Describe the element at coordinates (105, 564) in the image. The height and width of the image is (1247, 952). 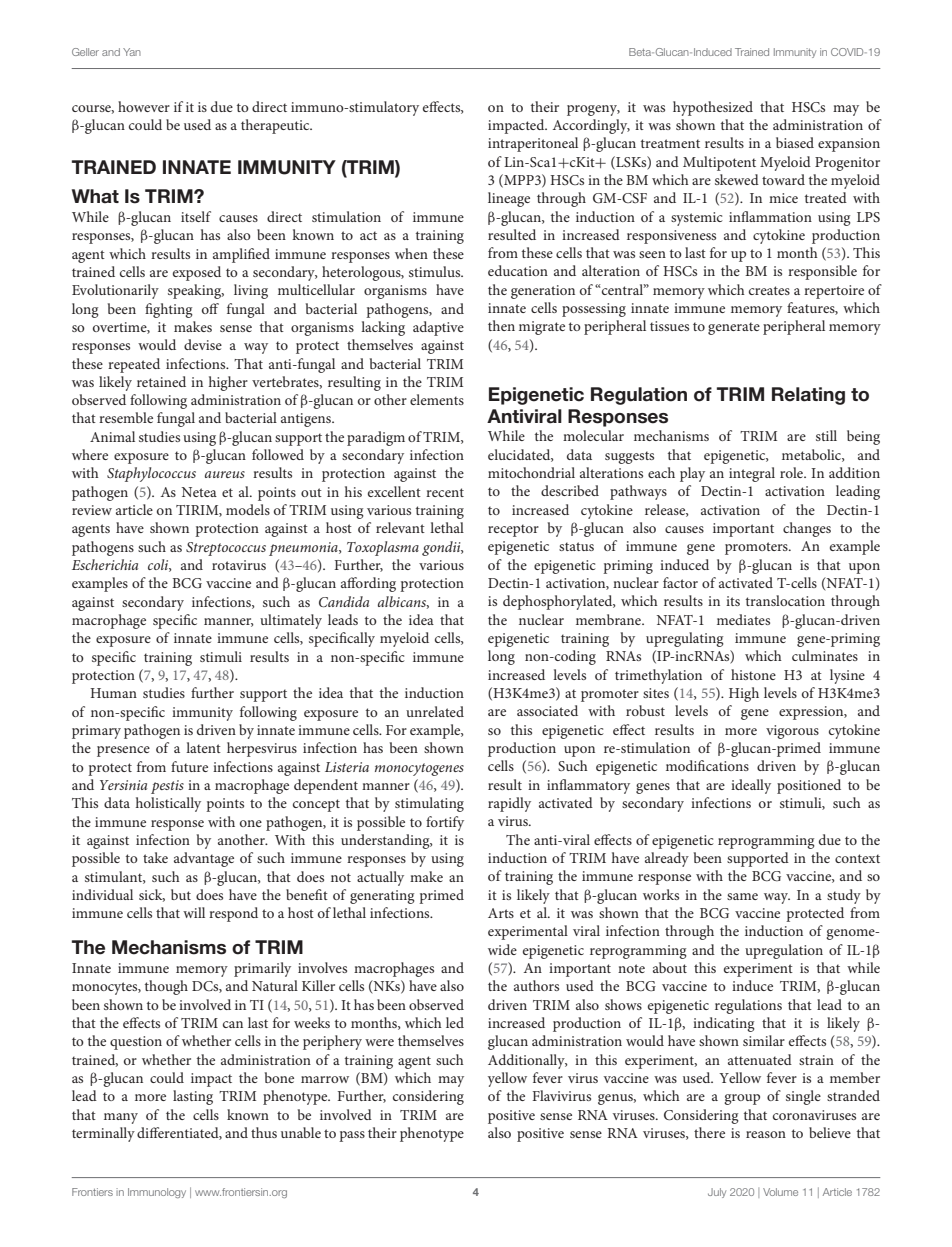
I see `Escherichia` at that location.
